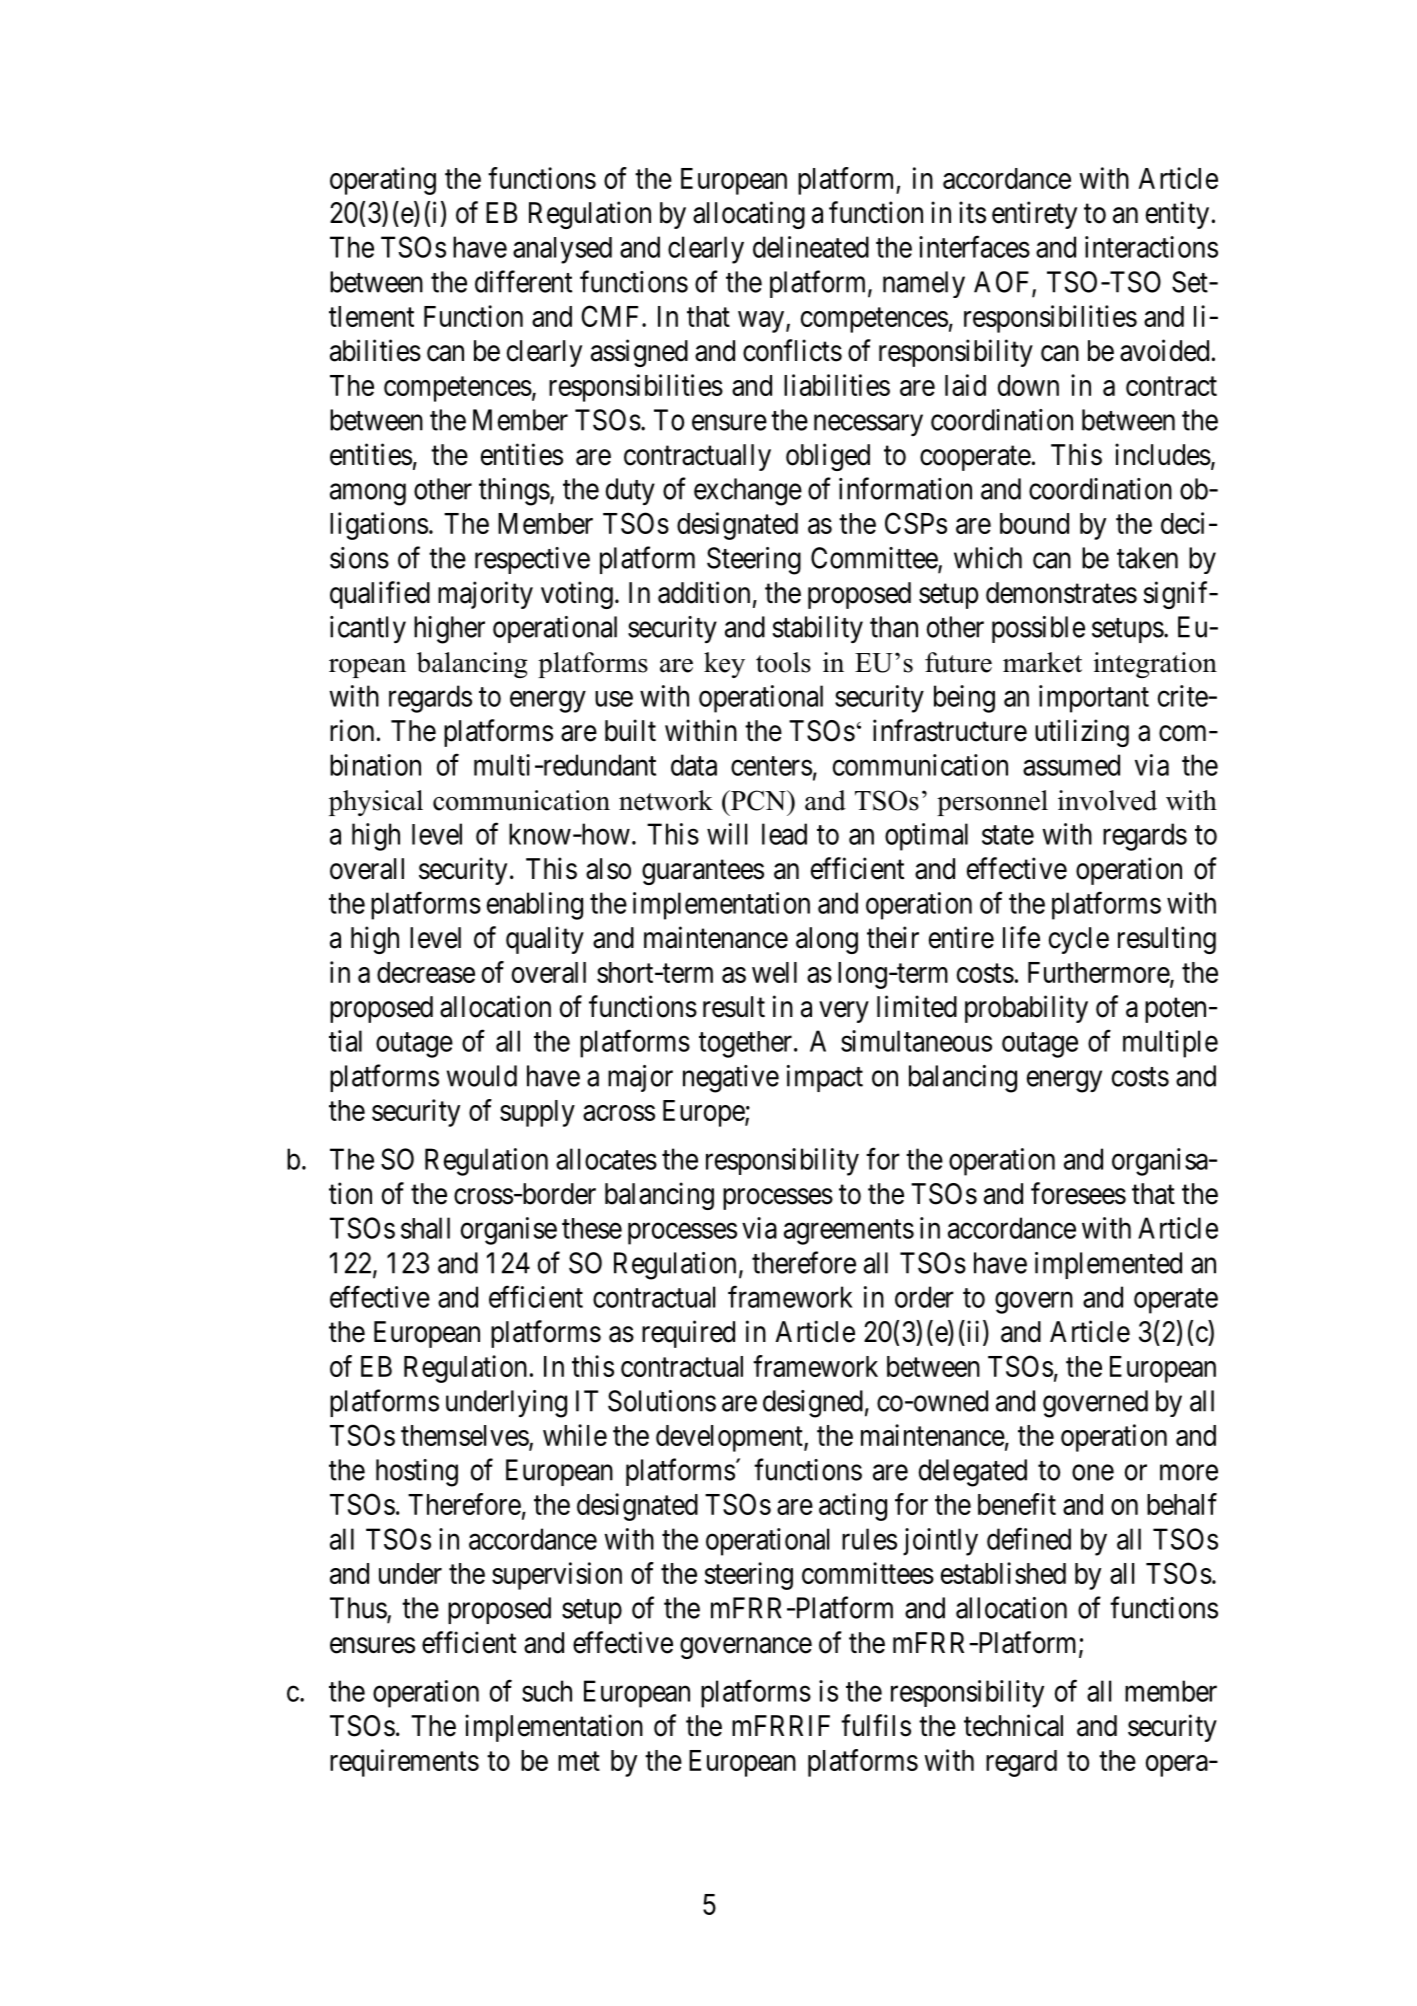 The width and height of the screenshot is (1417, 2006). What do you see at coordinates (1107, 800) in the screenshot?
I see `involved` at bounding box center [1107, 800].
